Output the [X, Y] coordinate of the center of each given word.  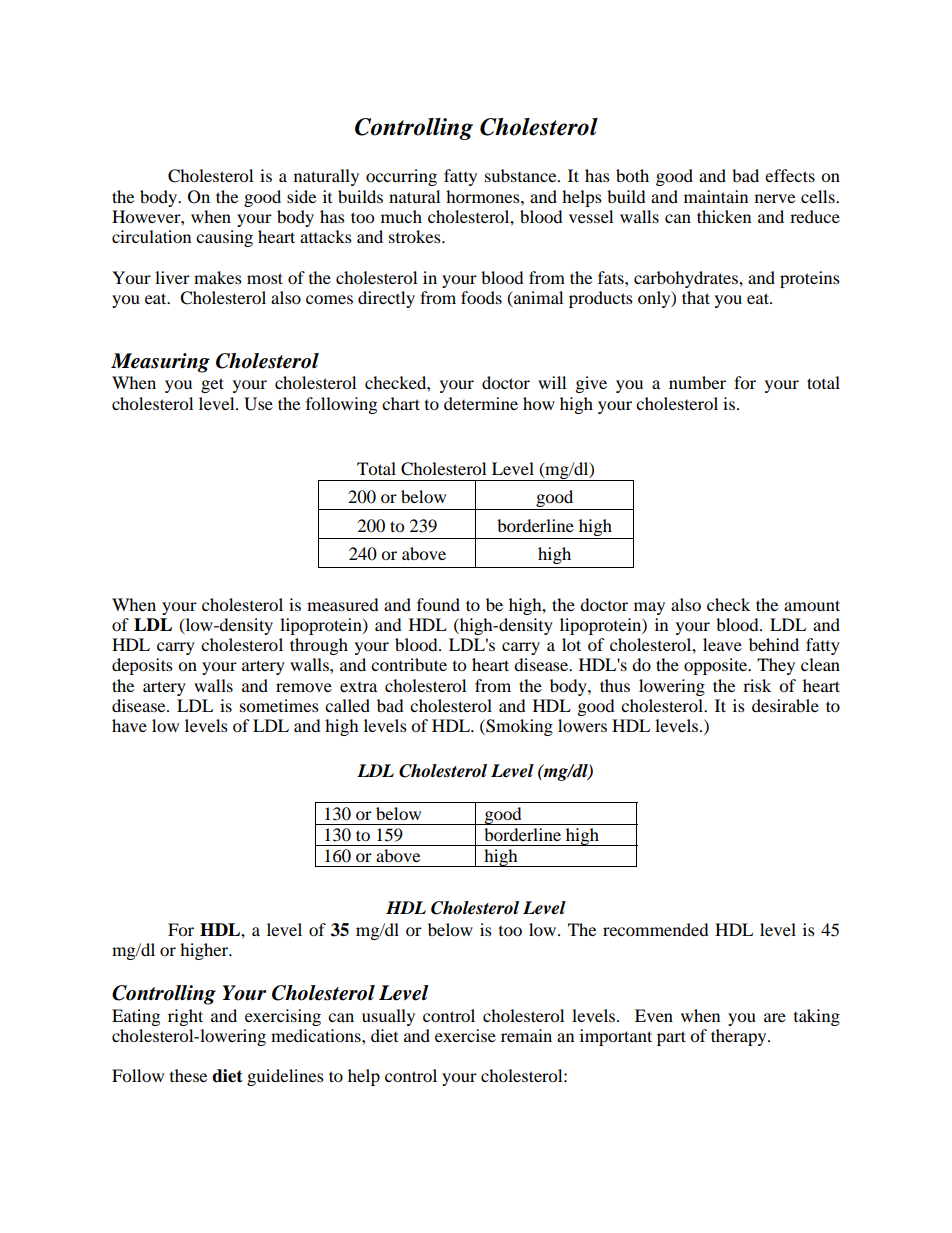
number [697, 382]
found [438, 604]
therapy [740, 1037]
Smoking [518, 727]
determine [481, 403]
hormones [484, 196]
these [188, 1075]
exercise [465, 1035]
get [212, 385]
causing [224, 238]
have [129, 725]
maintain [716, 196]
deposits [142, 666]
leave [722, 644]
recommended [656, 929]
